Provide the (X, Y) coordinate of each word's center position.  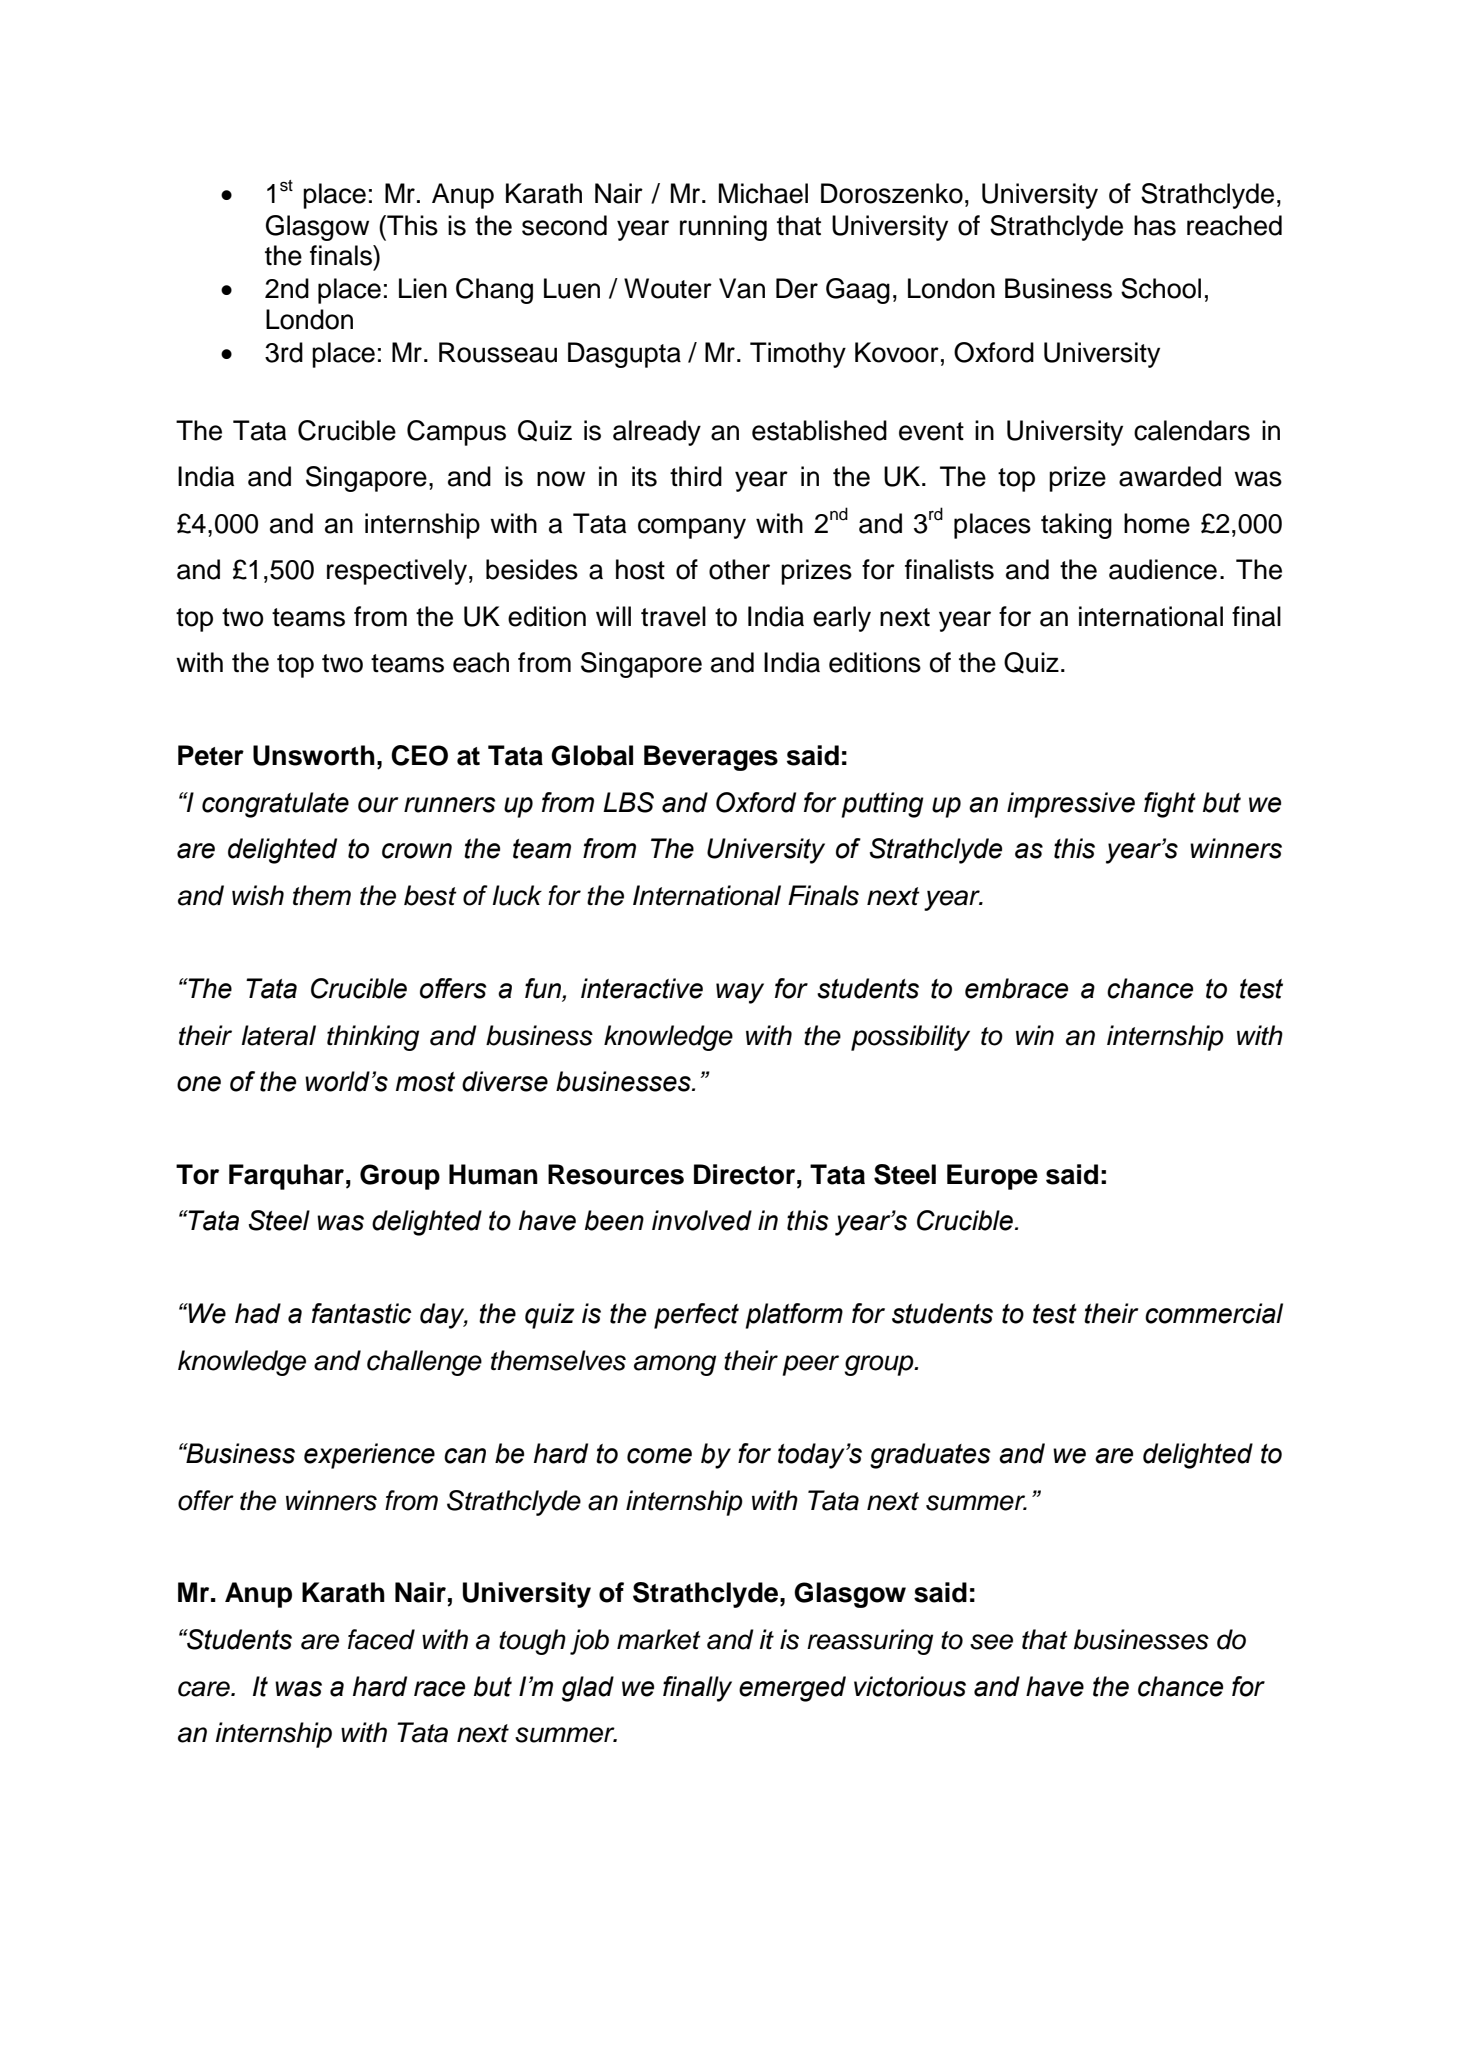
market (659, 1639)
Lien (423, 288)
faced (381, 1639)
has (1155, 225)
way (740, 993)
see (991, 1642)
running (723, 228)
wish (258, 895)
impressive (1071, 805)
